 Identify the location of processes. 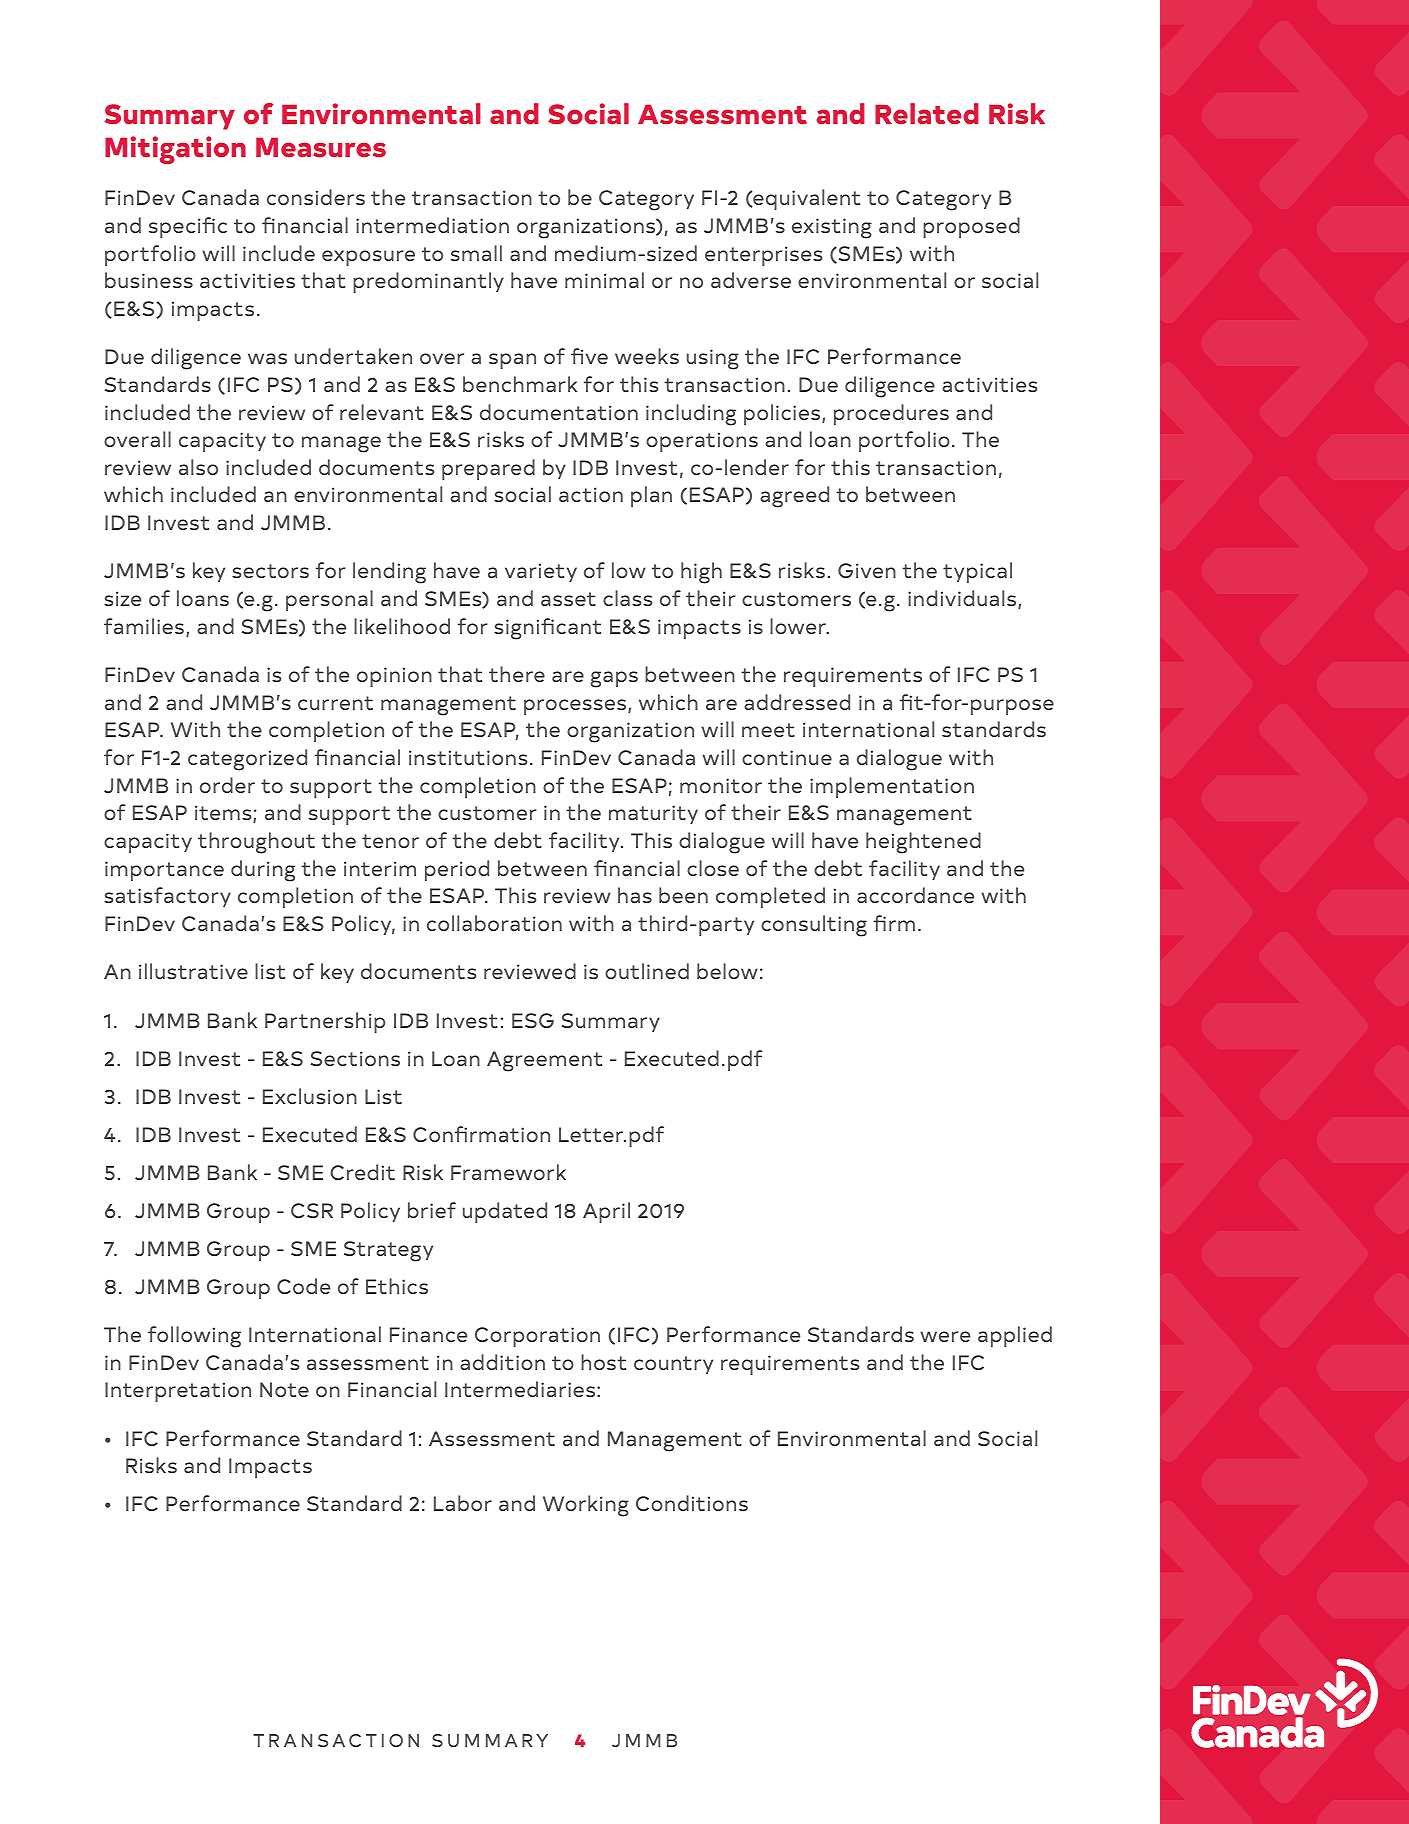
(576, 707).
